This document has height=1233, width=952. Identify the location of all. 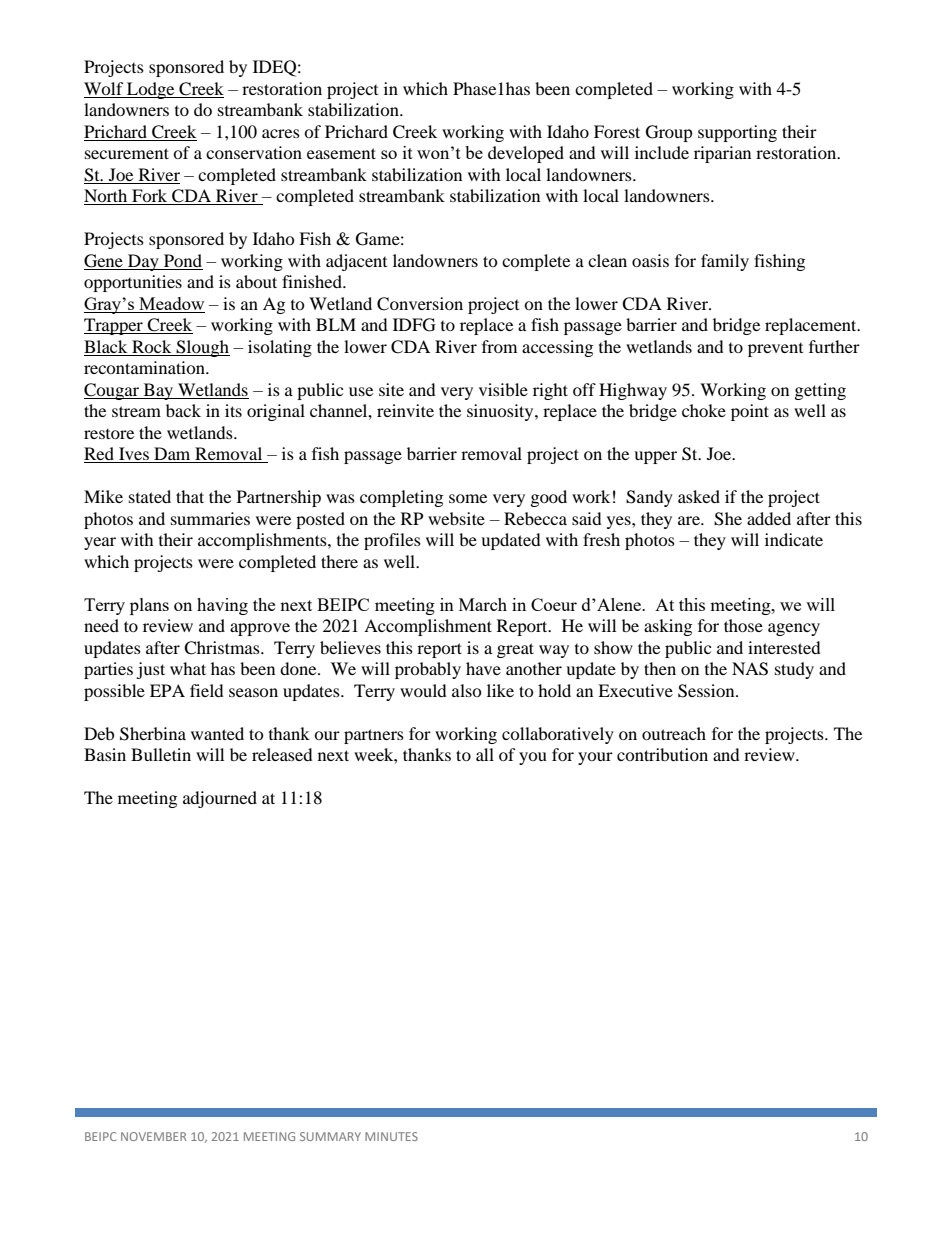
(485, 754).
